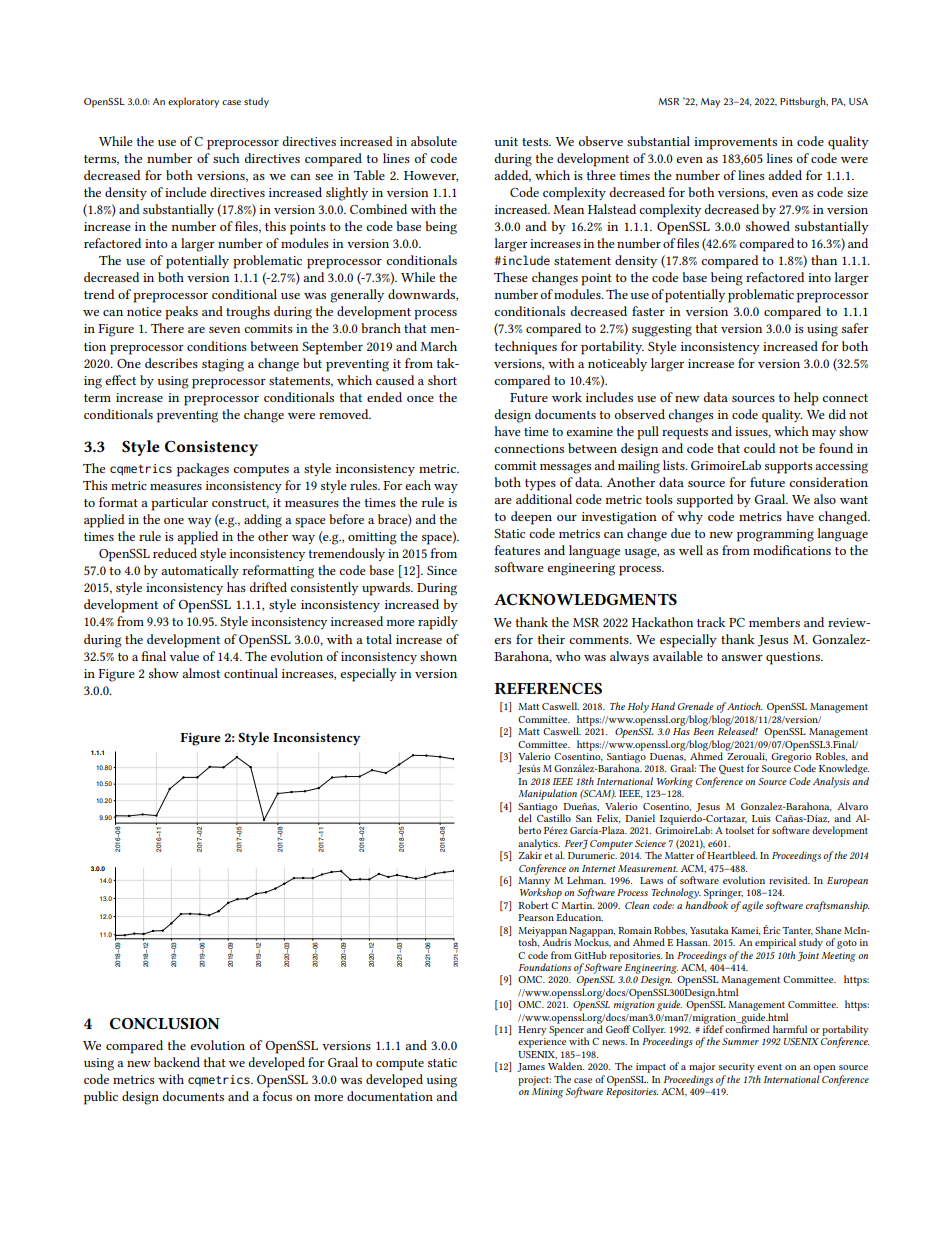  What do you see at coordinates (506, 141) in the screenshot?
I see `unit` at bounding box center [506, 141].
